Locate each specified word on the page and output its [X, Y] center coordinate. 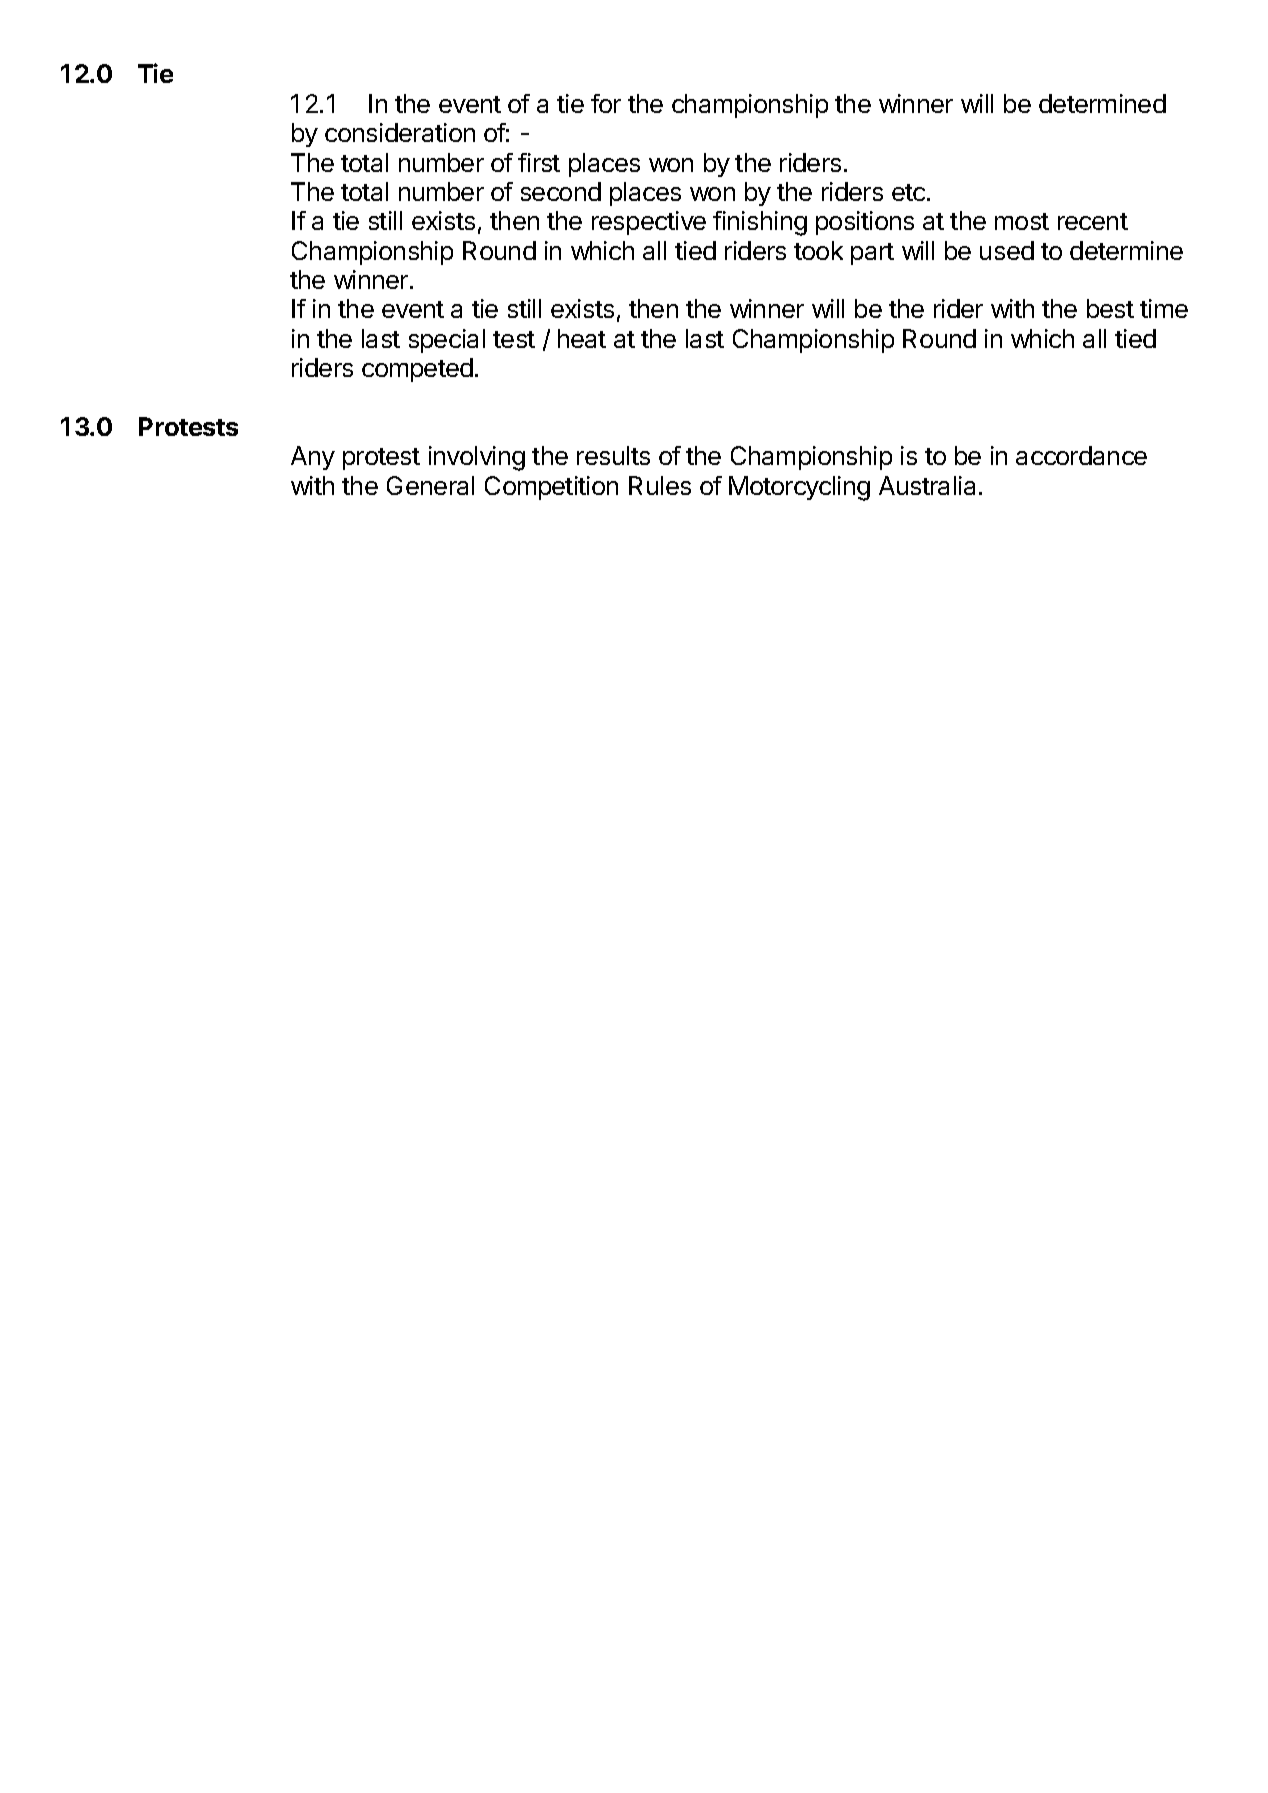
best [1110, 308]
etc [910, 192]
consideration [400, 132]
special [447, 341]
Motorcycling [799, 488]
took [818, 250]
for [606, 103]
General [430, 485]
